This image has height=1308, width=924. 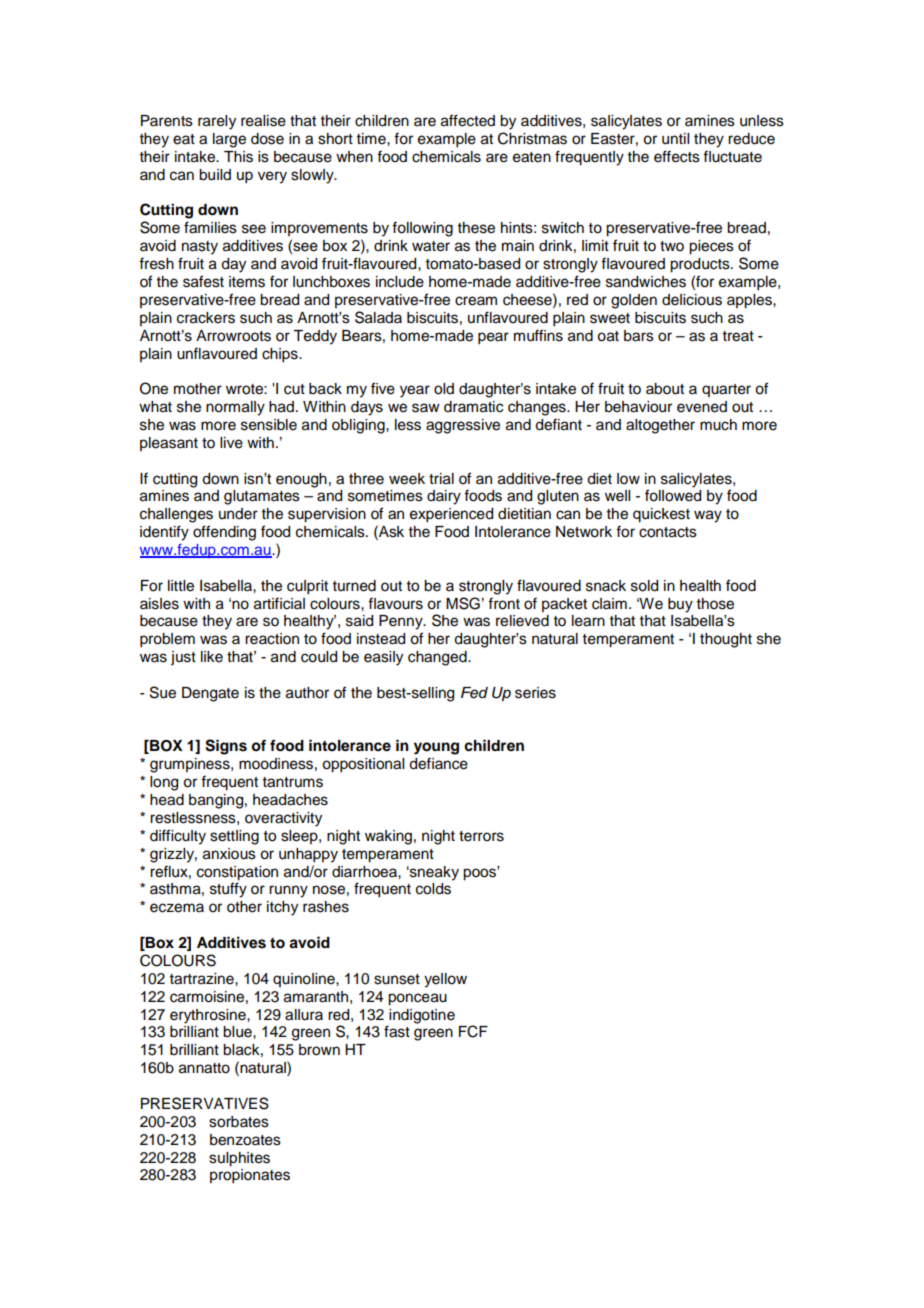 I want to click on changed, so click(x=438, y=658).
